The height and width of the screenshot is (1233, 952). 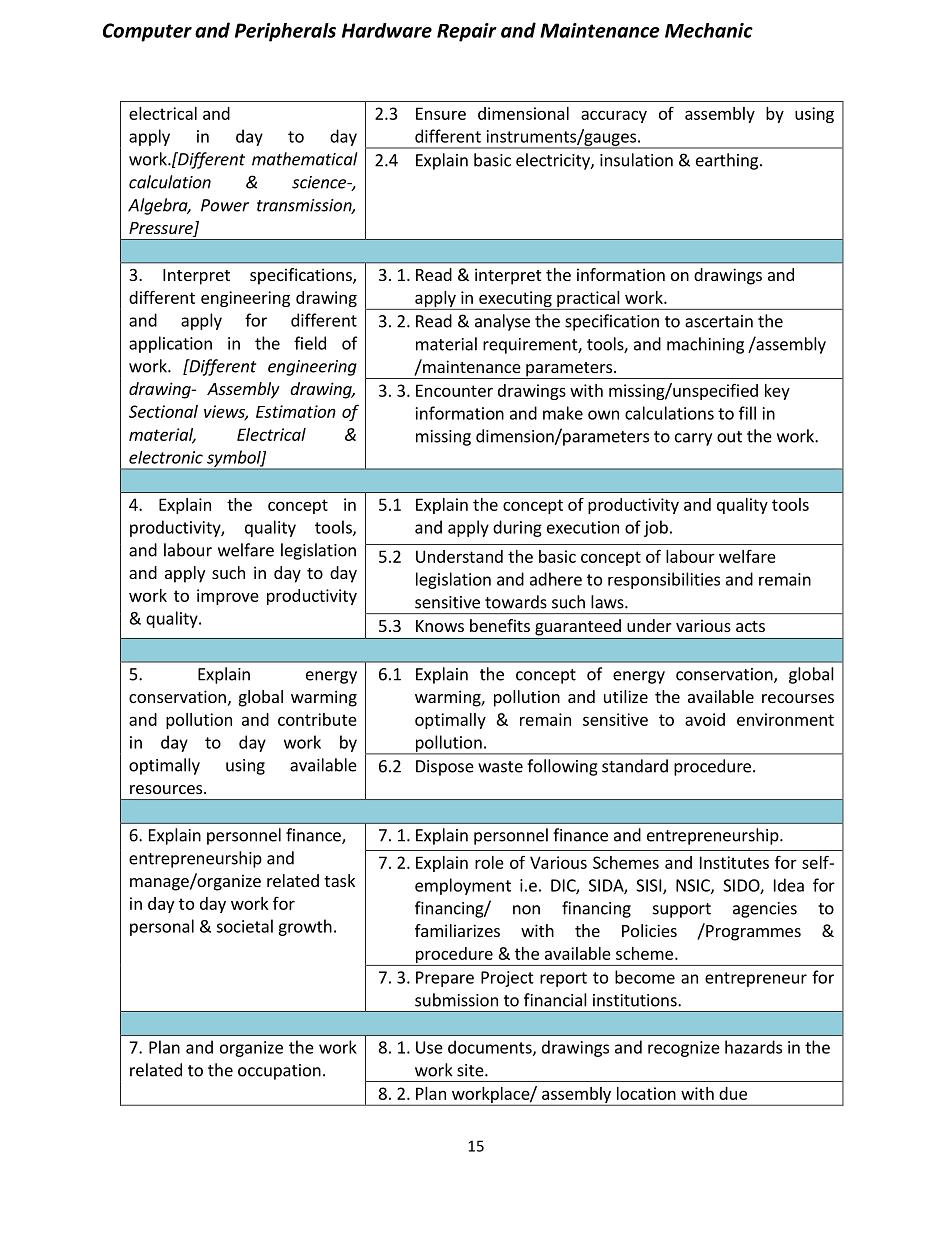 What do you see at coordinates (445, 768) in the screenshot?
I see `Dispose` at bounding box center [445, 768].
